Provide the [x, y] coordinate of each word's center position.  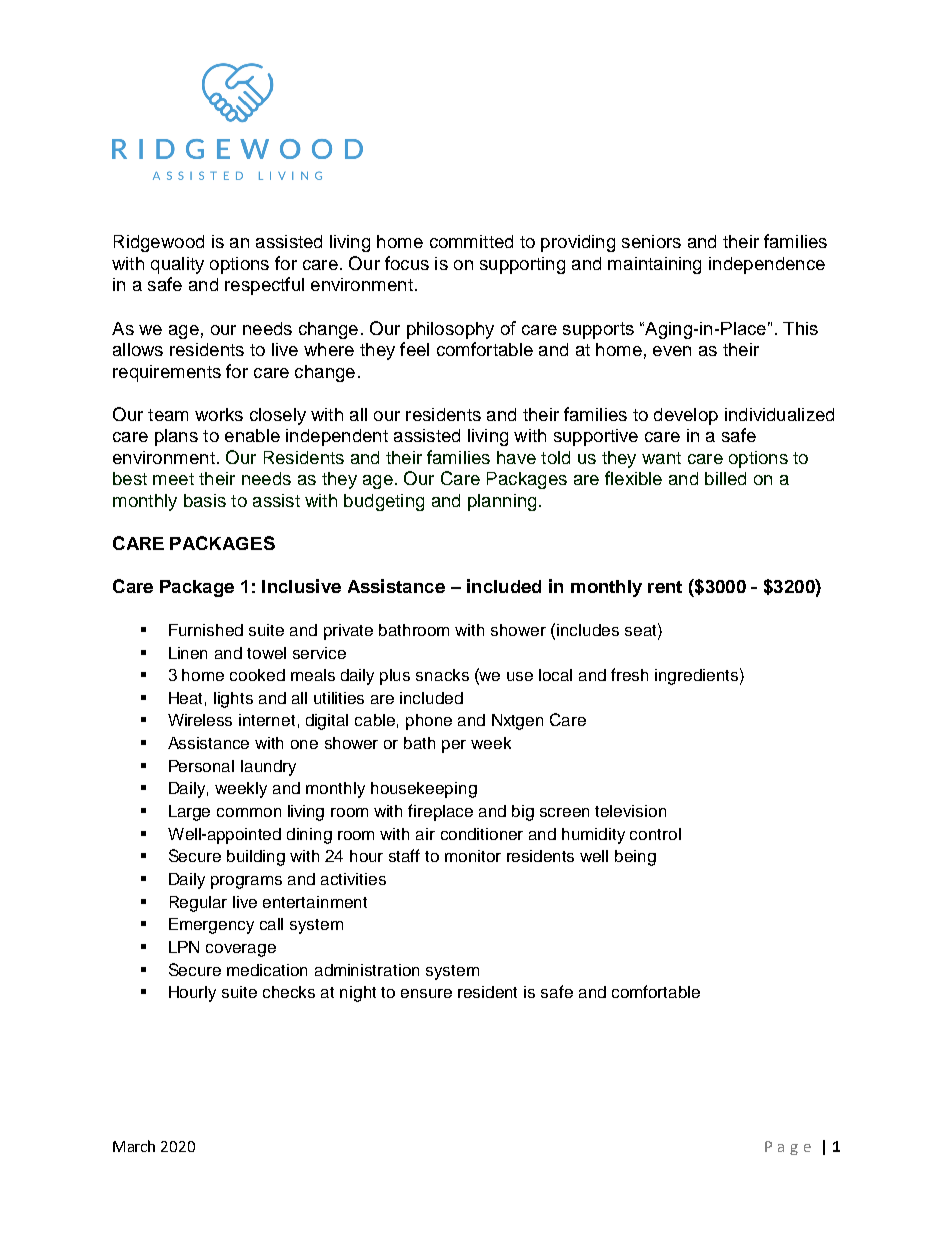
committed [471, 241]
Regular [198, 904]
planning [502, 502]
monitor [473, 856]
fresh [629, 674]
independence [767, 265]
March [134, 1146]
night [358, 994]
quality [177, 265]
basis [205, 500]
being [635, 858]
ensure [426, 993]
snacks [442, 675]
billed [725, 478]
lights [233, 700]
